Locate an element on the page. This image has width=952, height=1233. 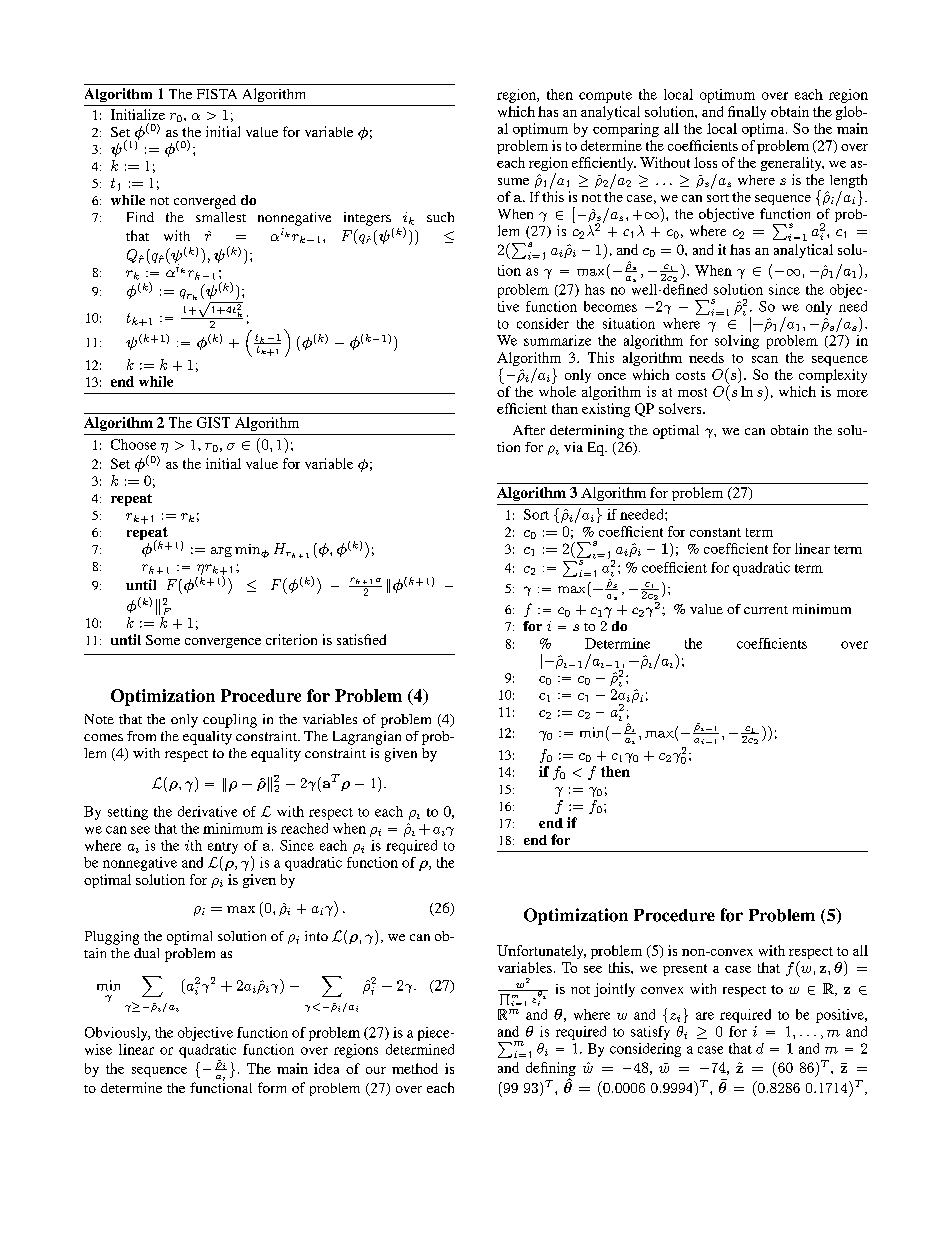
current is located at coordinates (766, 610).
